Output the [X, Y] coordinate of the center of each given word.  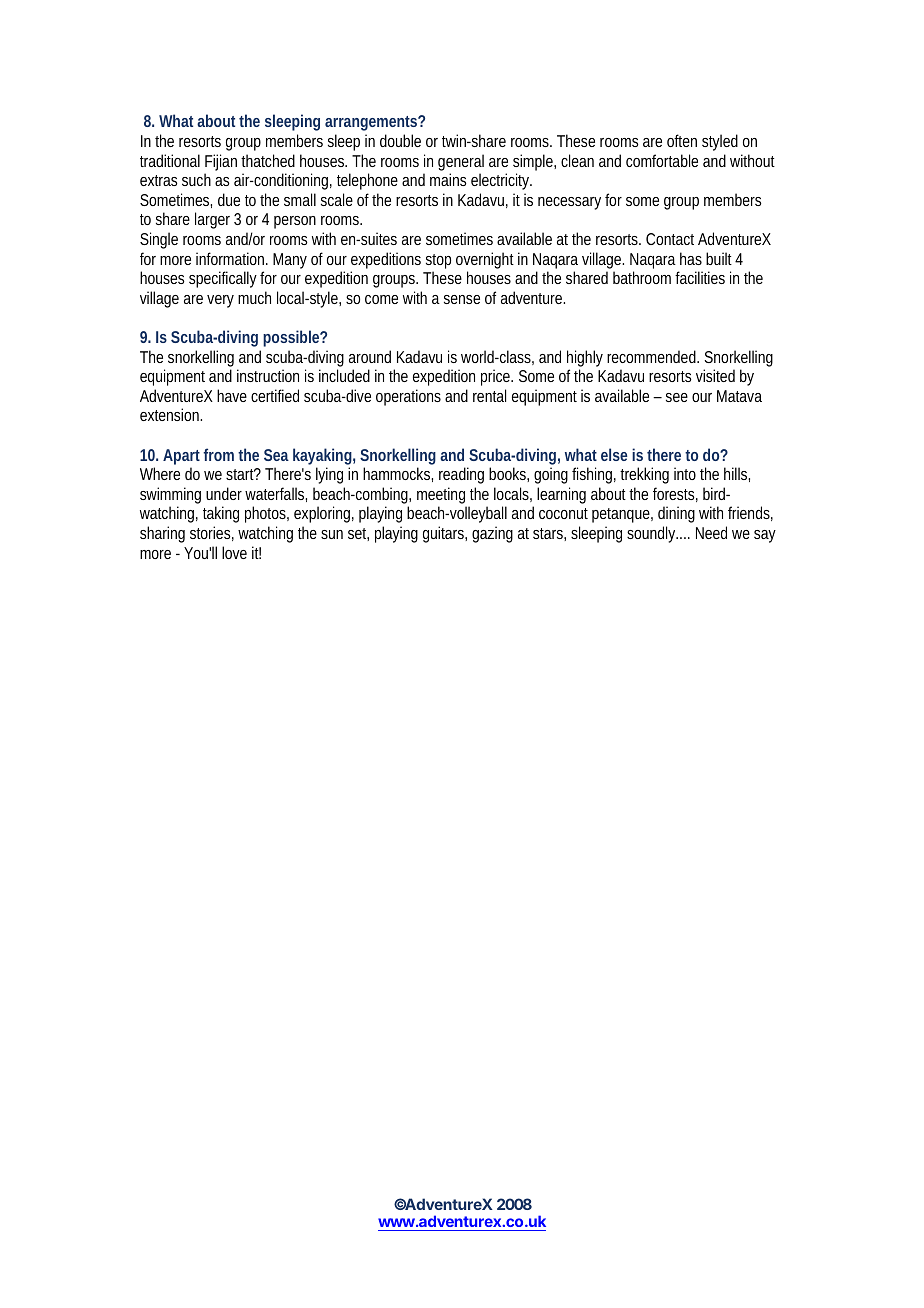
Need [711, 532]
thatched [268, 160]
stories [212, 533]
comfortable [662, 160]
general [461, 162]
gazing [492, 534]
